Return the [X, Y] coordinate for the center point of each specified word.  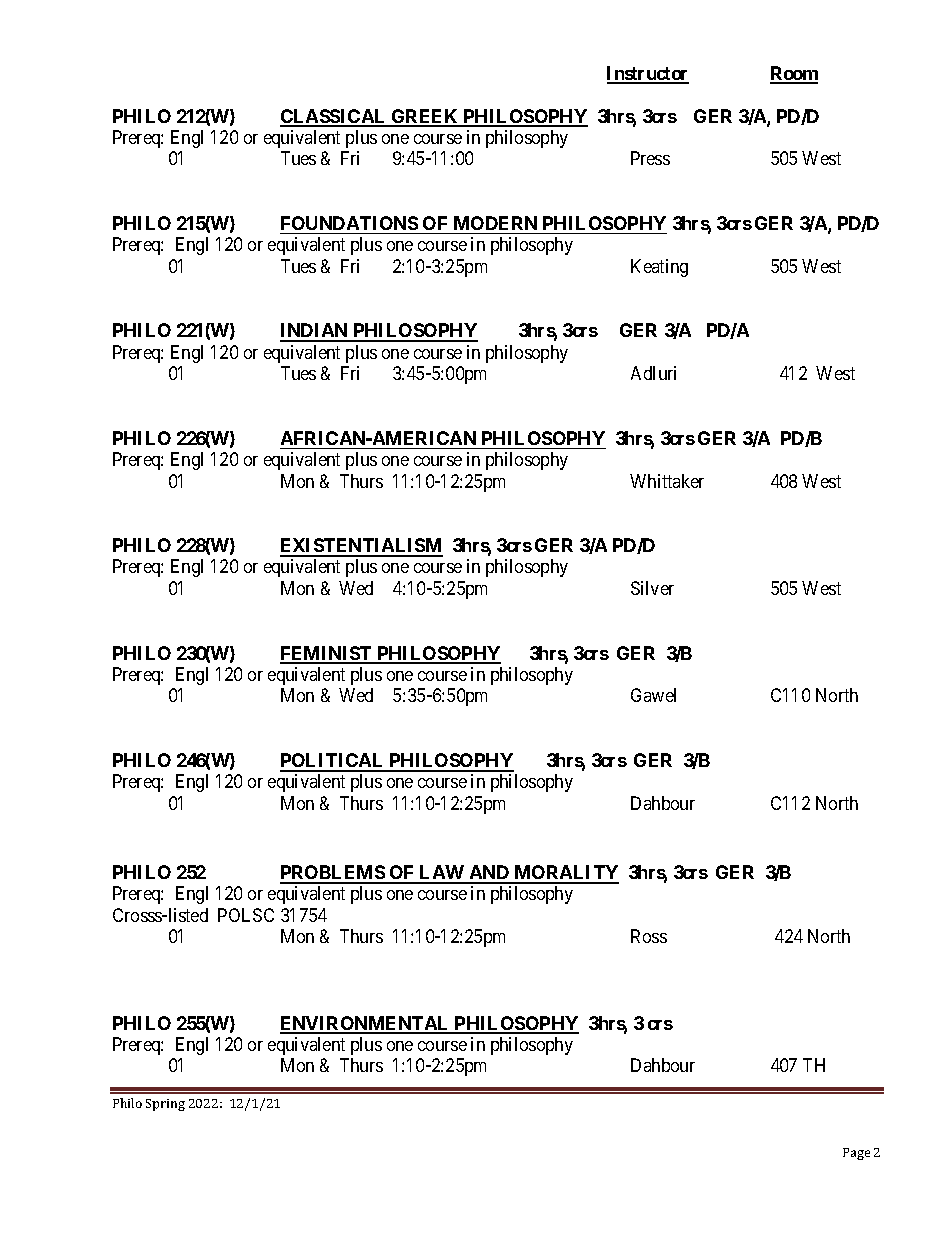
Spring [165, 1105]
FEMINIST [327, 654]
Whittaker [667, 481]
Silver [652, 588]
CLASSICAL [334, 117]
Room [794, 74]
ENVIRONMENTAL [366, 1024]
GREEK [425, 117]
